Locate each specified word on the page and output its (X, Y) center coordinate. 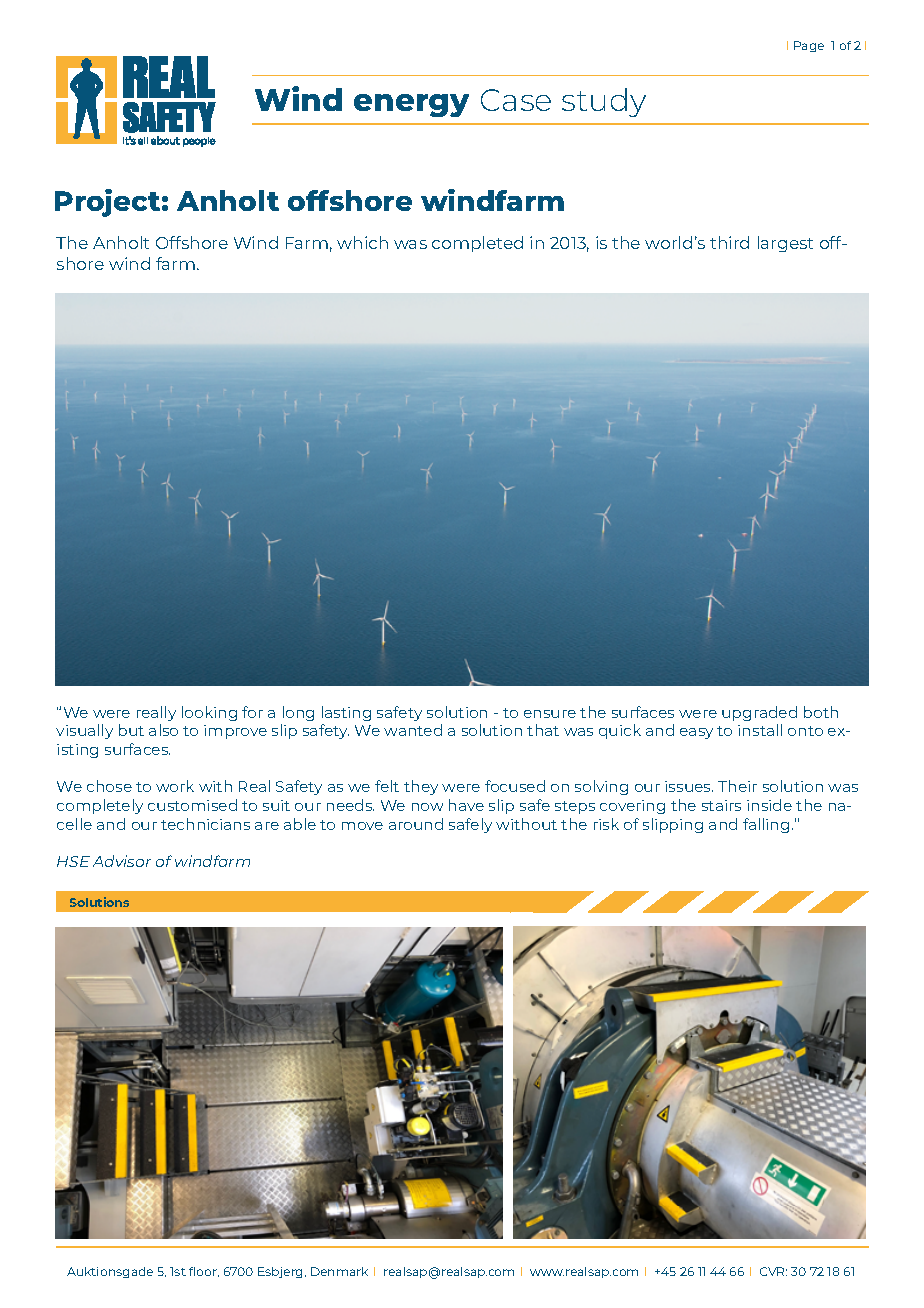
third (729, 242)
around (416, 824)
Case (516, 100)
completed (477, 244)
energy (411, 105)
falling (766, 825)
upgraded (759, 713)
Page (809, 46)
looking (209, 713)
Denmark (339, 1271)
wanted (413, 730)
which (362, 242)
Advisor (122, 861)
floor (204, 1272)
